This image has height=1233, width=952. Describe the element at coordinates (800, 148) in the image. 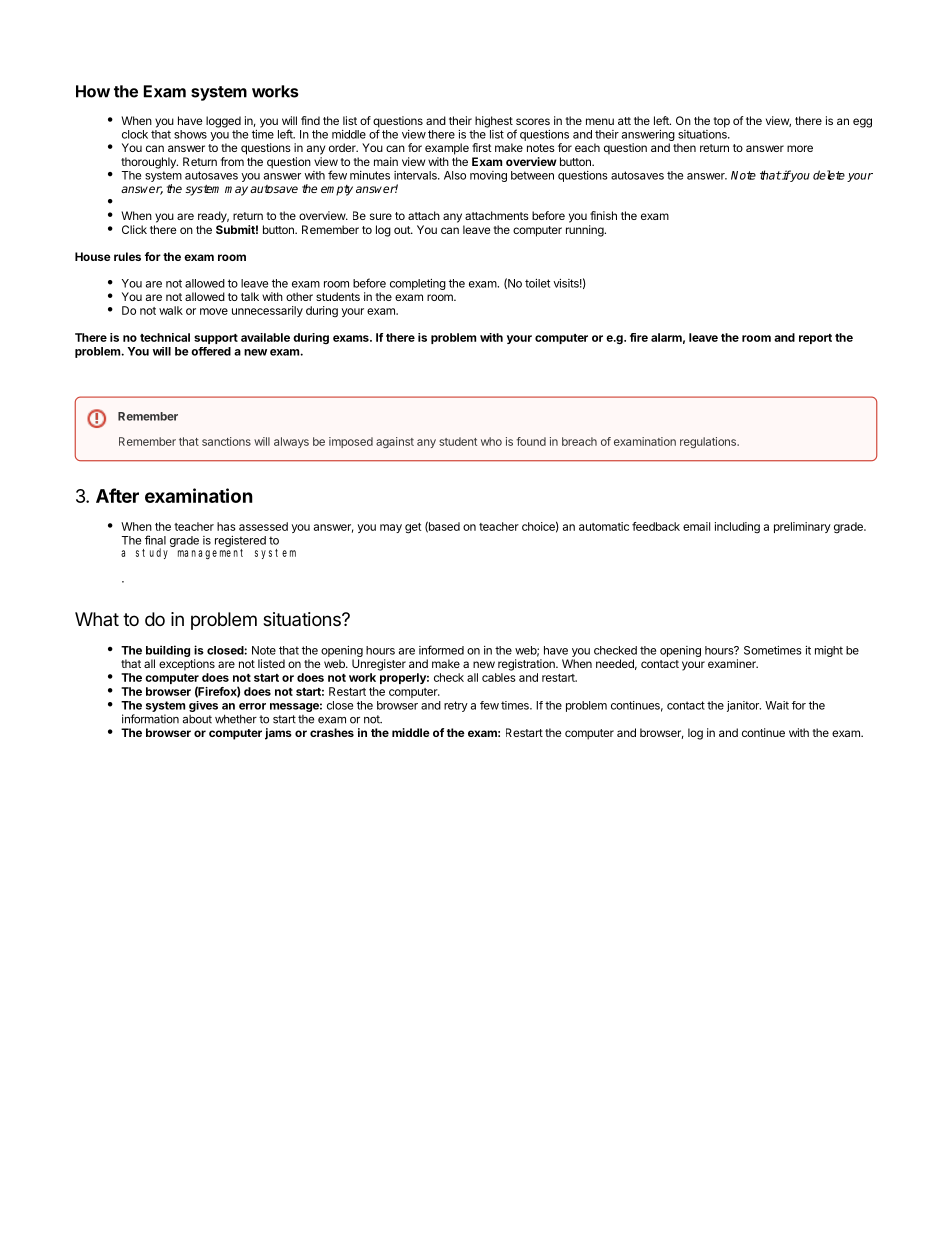

I see `more` at that location.
